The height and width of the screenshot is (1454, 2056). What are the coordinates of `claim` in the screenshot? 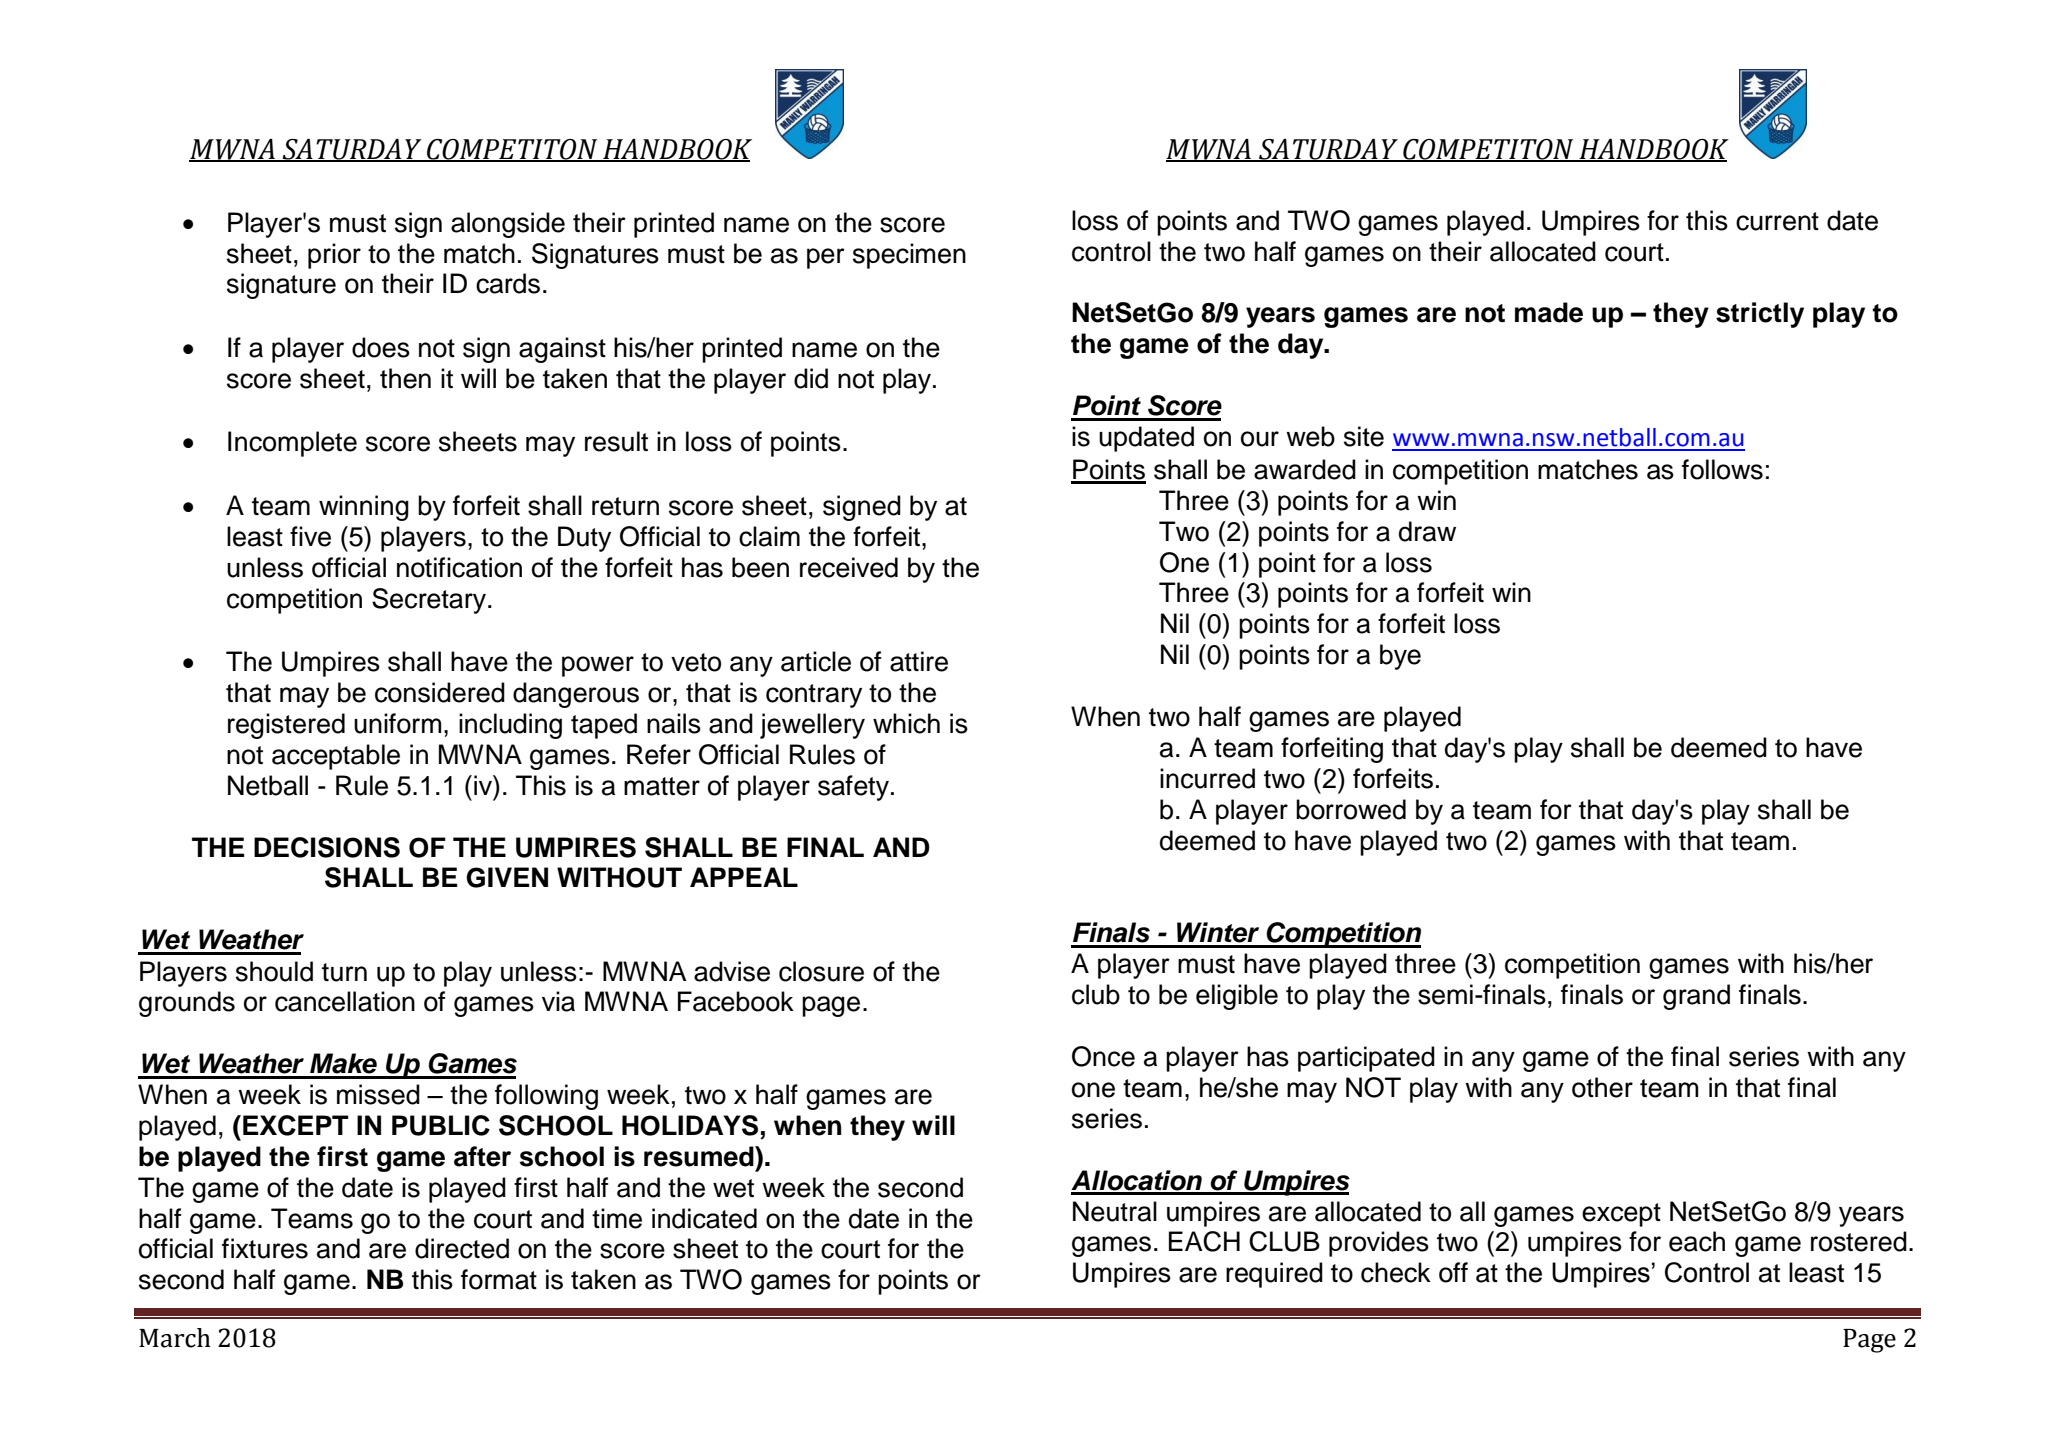 It's located at (769, 536).
